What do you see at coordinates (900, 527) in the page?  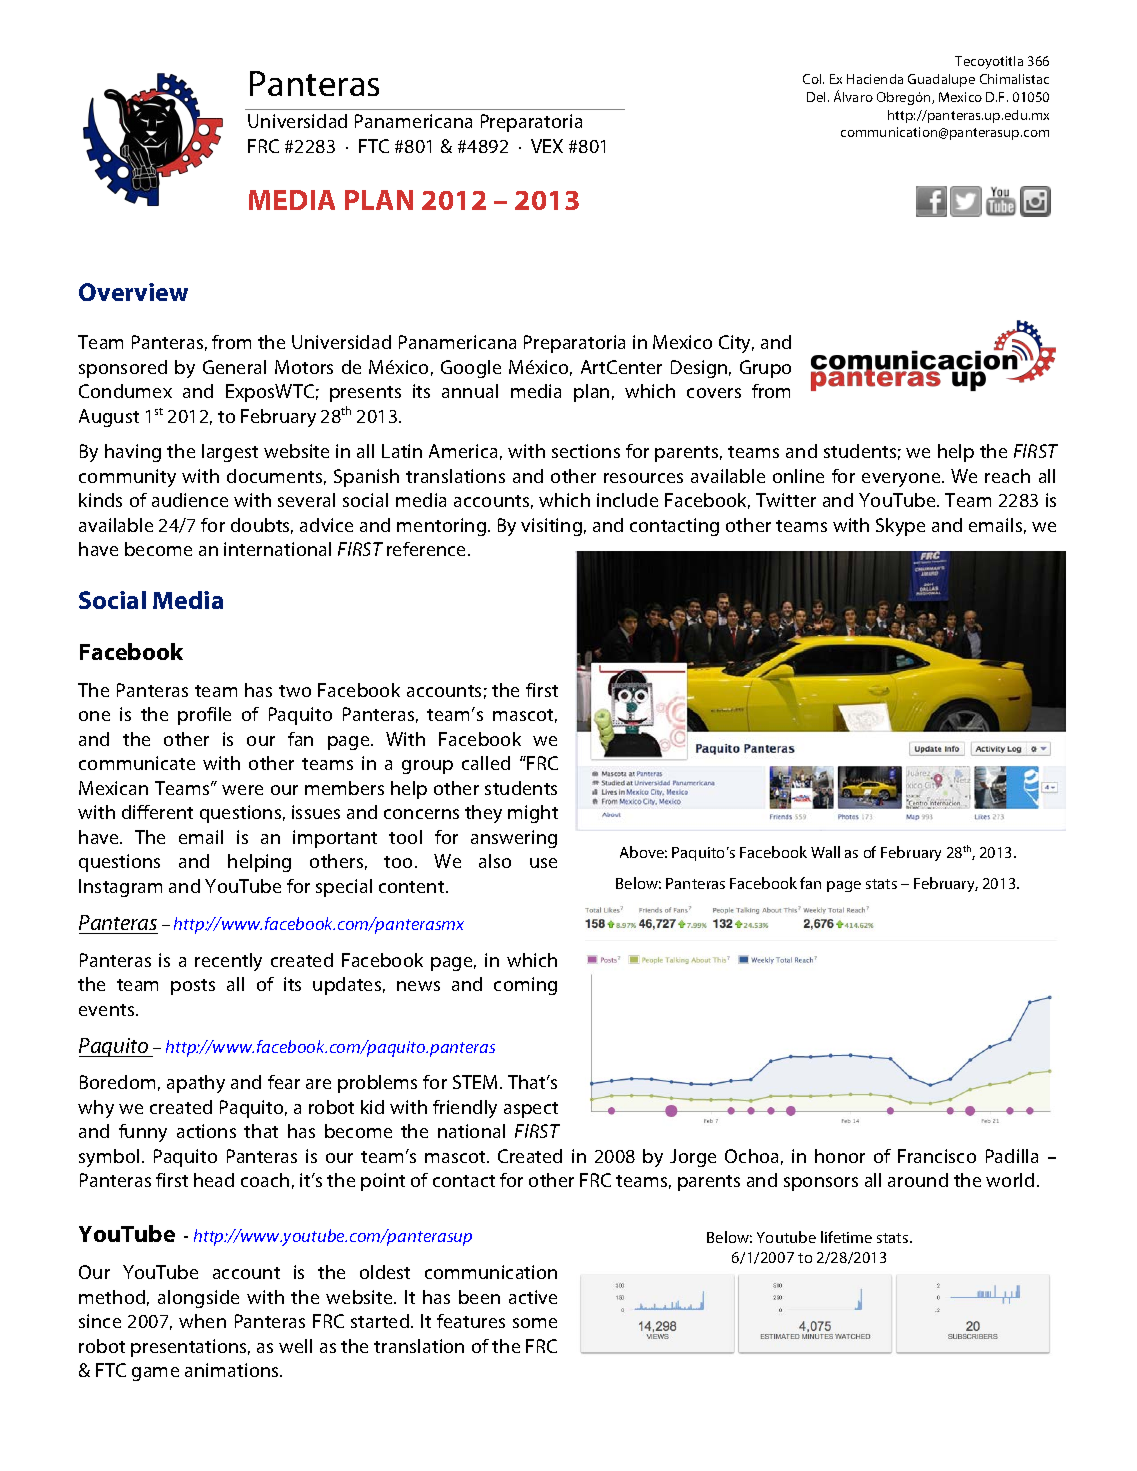 I see `Skype` at bounding box center [900, 527].
